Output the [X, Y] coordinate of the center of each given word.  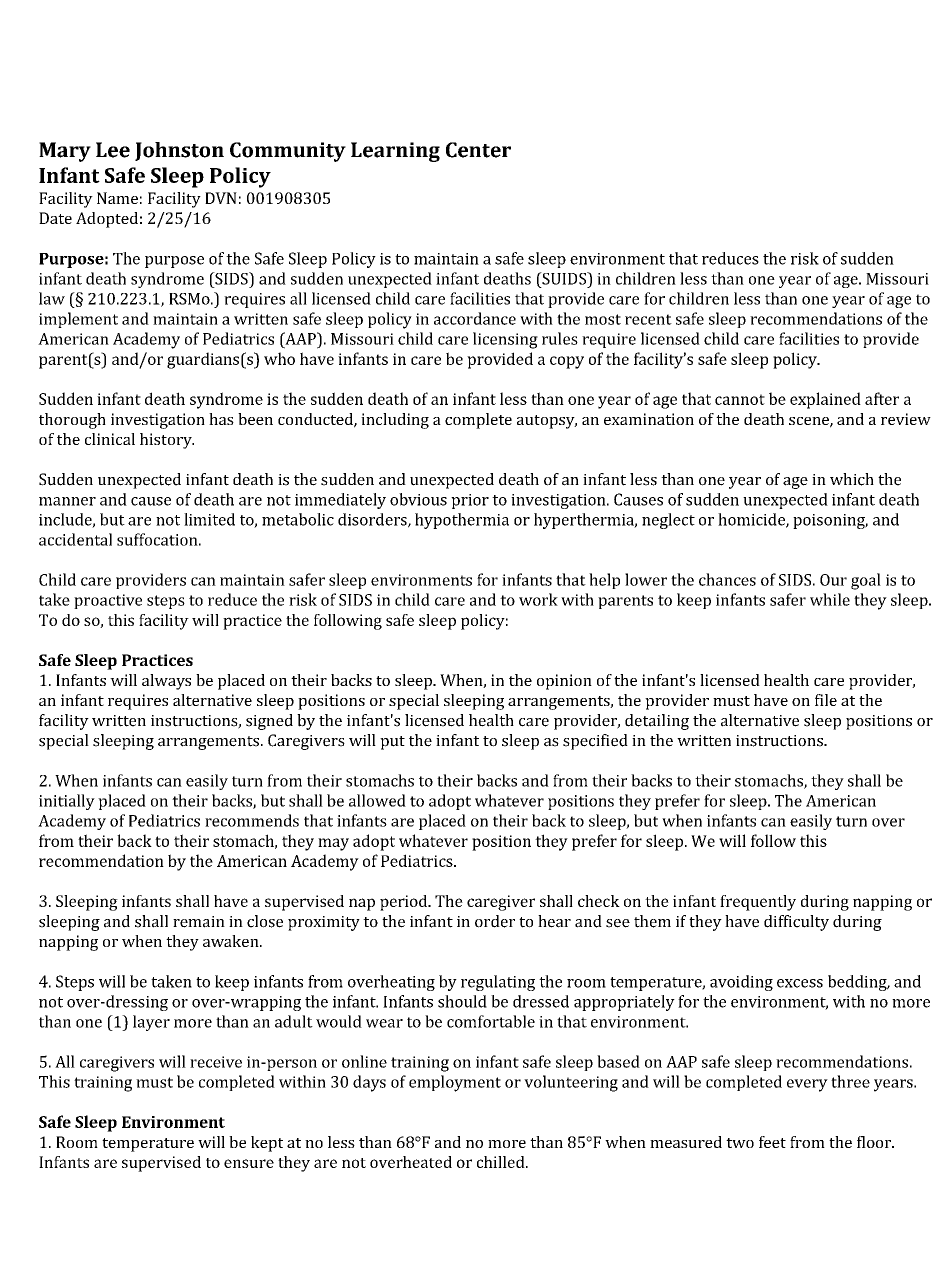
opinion [564, 682]
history [167, 441]
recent [648, 319]
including [395, 421]
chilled [502, 1162]
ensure [249, 1163]
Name [117, 198]
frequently [758, 903]
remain [199, 922]
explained [825, 400]
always [166, 682]
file [826, 700]
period [405, 903]
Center [478, 150]
